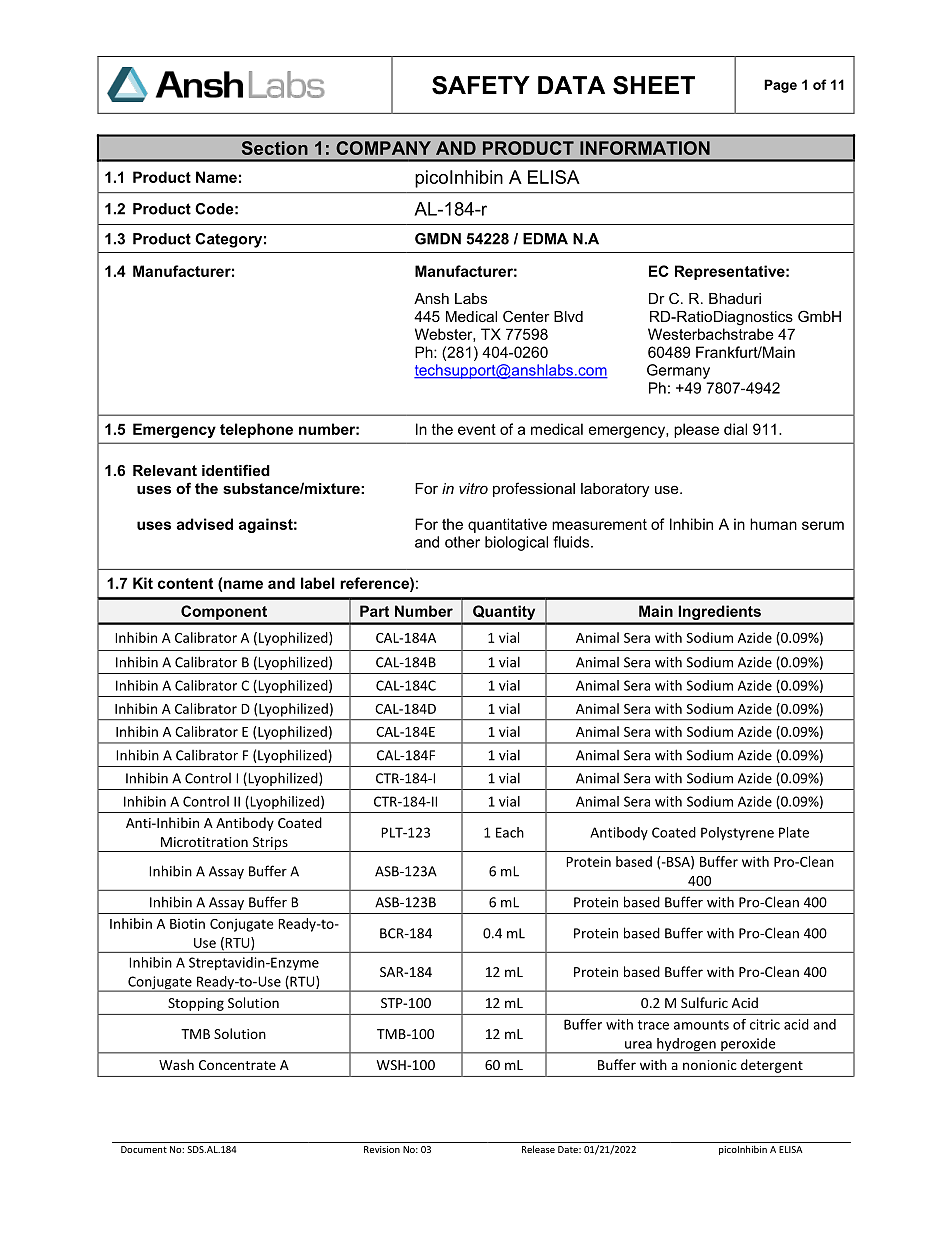 The image size is (952, 1233). Describe the element at coordinates (772, 1066) in the screenshot. I see `detergent` at that location.
